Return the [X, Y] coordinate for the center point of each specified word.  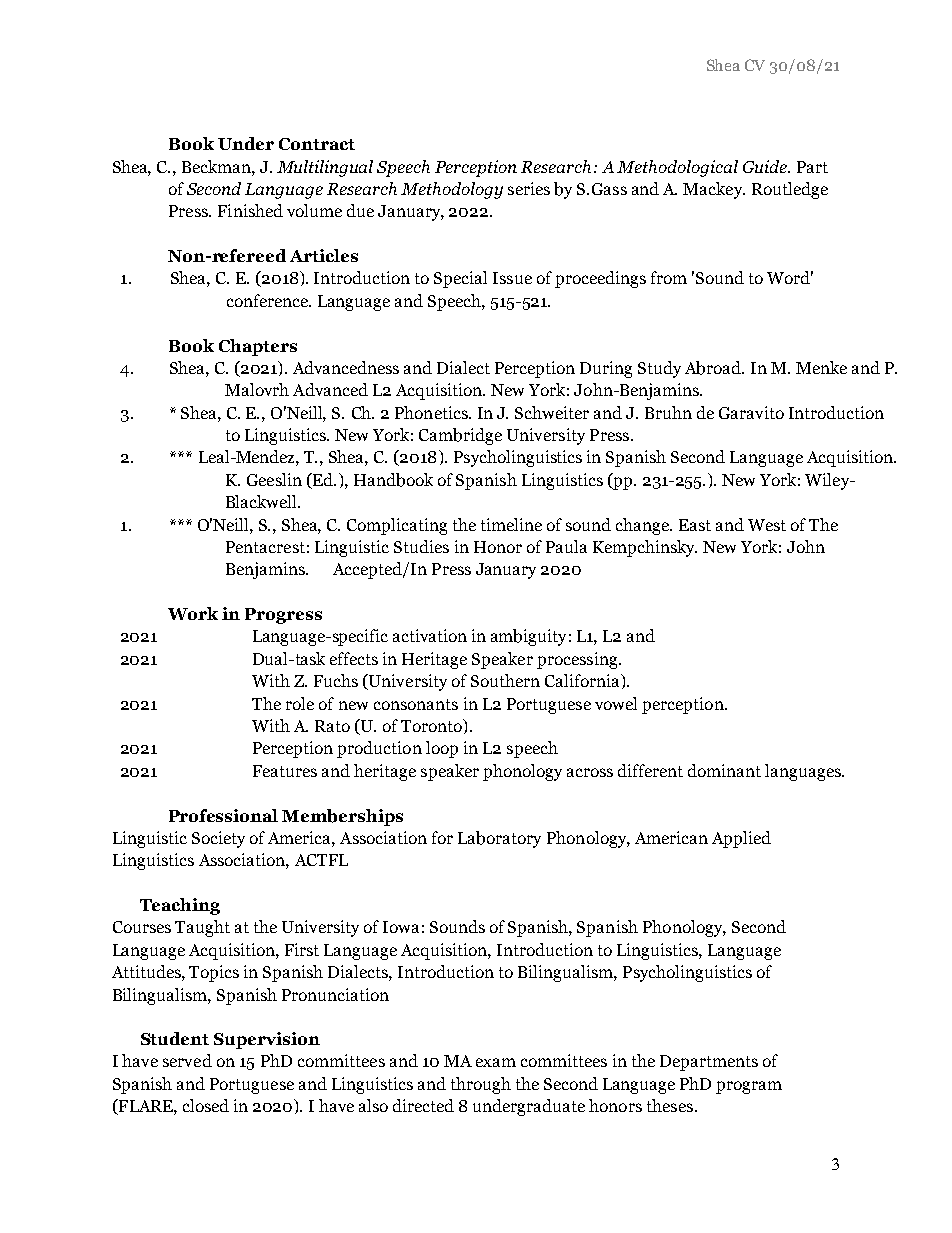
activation [430, 635]
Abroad [714, 368]
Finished [250, 210]
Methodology [452, 190]
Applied [741, 839]
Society [218, 839]
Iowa [401, 927]
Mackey [714, 190]
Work [193, 613]
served [187, 1060]
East [695, 525]
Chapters [258, 347]
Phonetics [432, 412]
